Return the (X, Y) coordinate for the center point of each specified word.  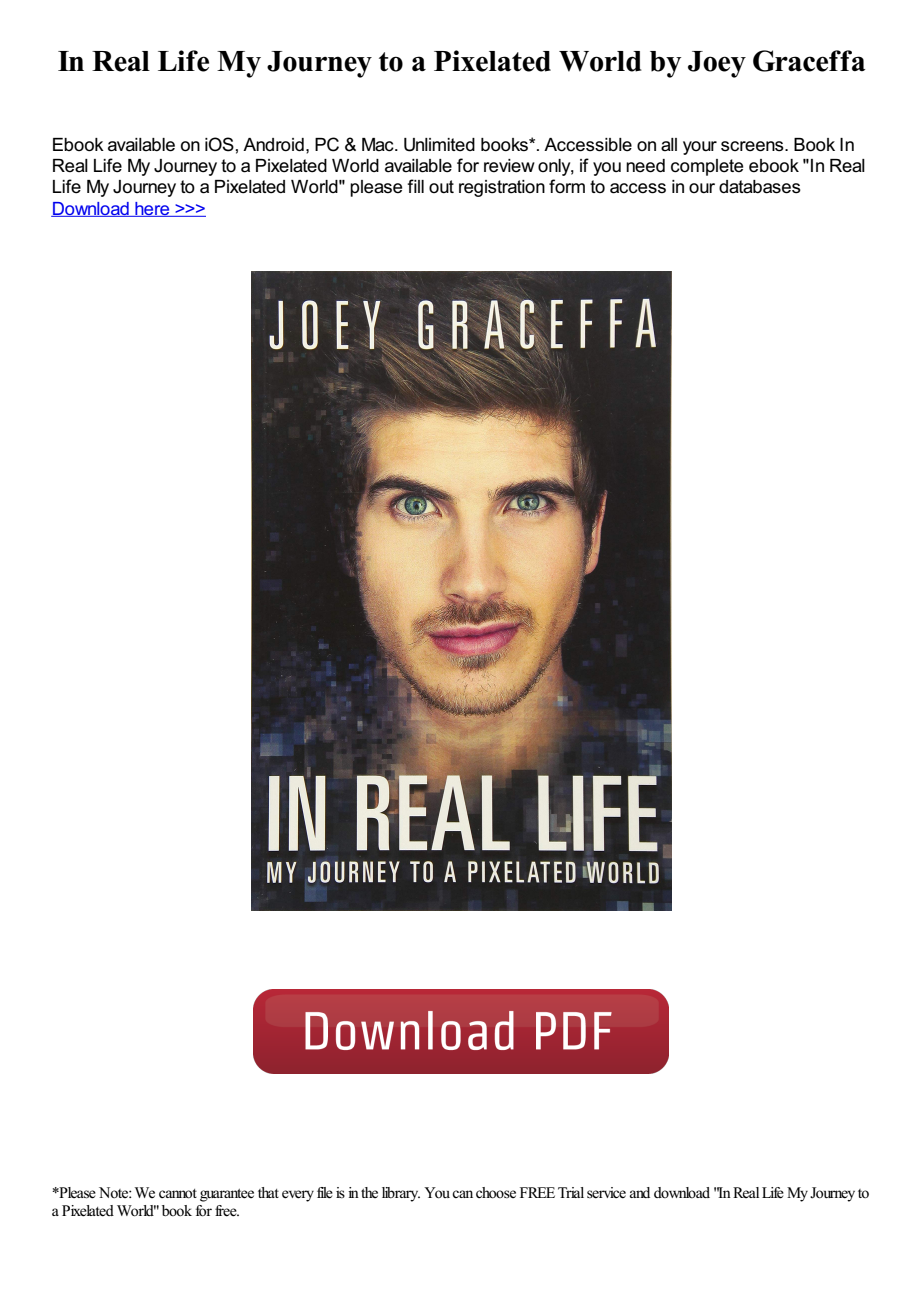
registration (502, 188)
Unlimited (439, 145)
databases (760, 187)
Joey (717, 64)
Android (273, 145)
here (152, 209)
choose (496, 1193)
